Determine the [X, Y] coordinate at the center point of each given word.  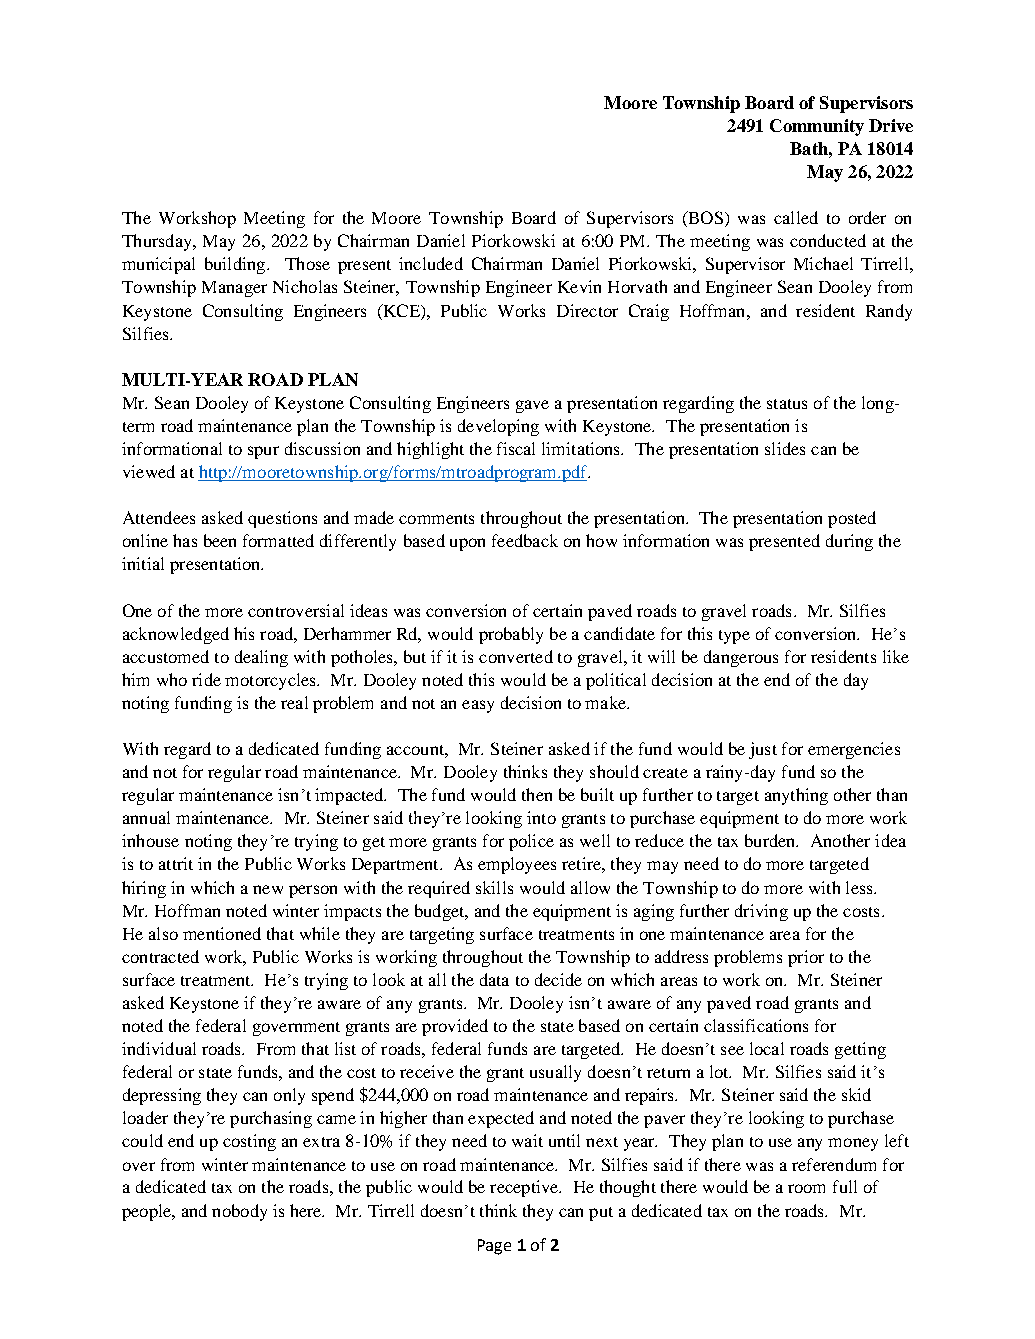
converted [516, 656]
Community [817, 127]
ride [206, 679]
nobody [239, 1212]
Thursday [158, 242]
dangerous [741, 658]
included [431, 263]
